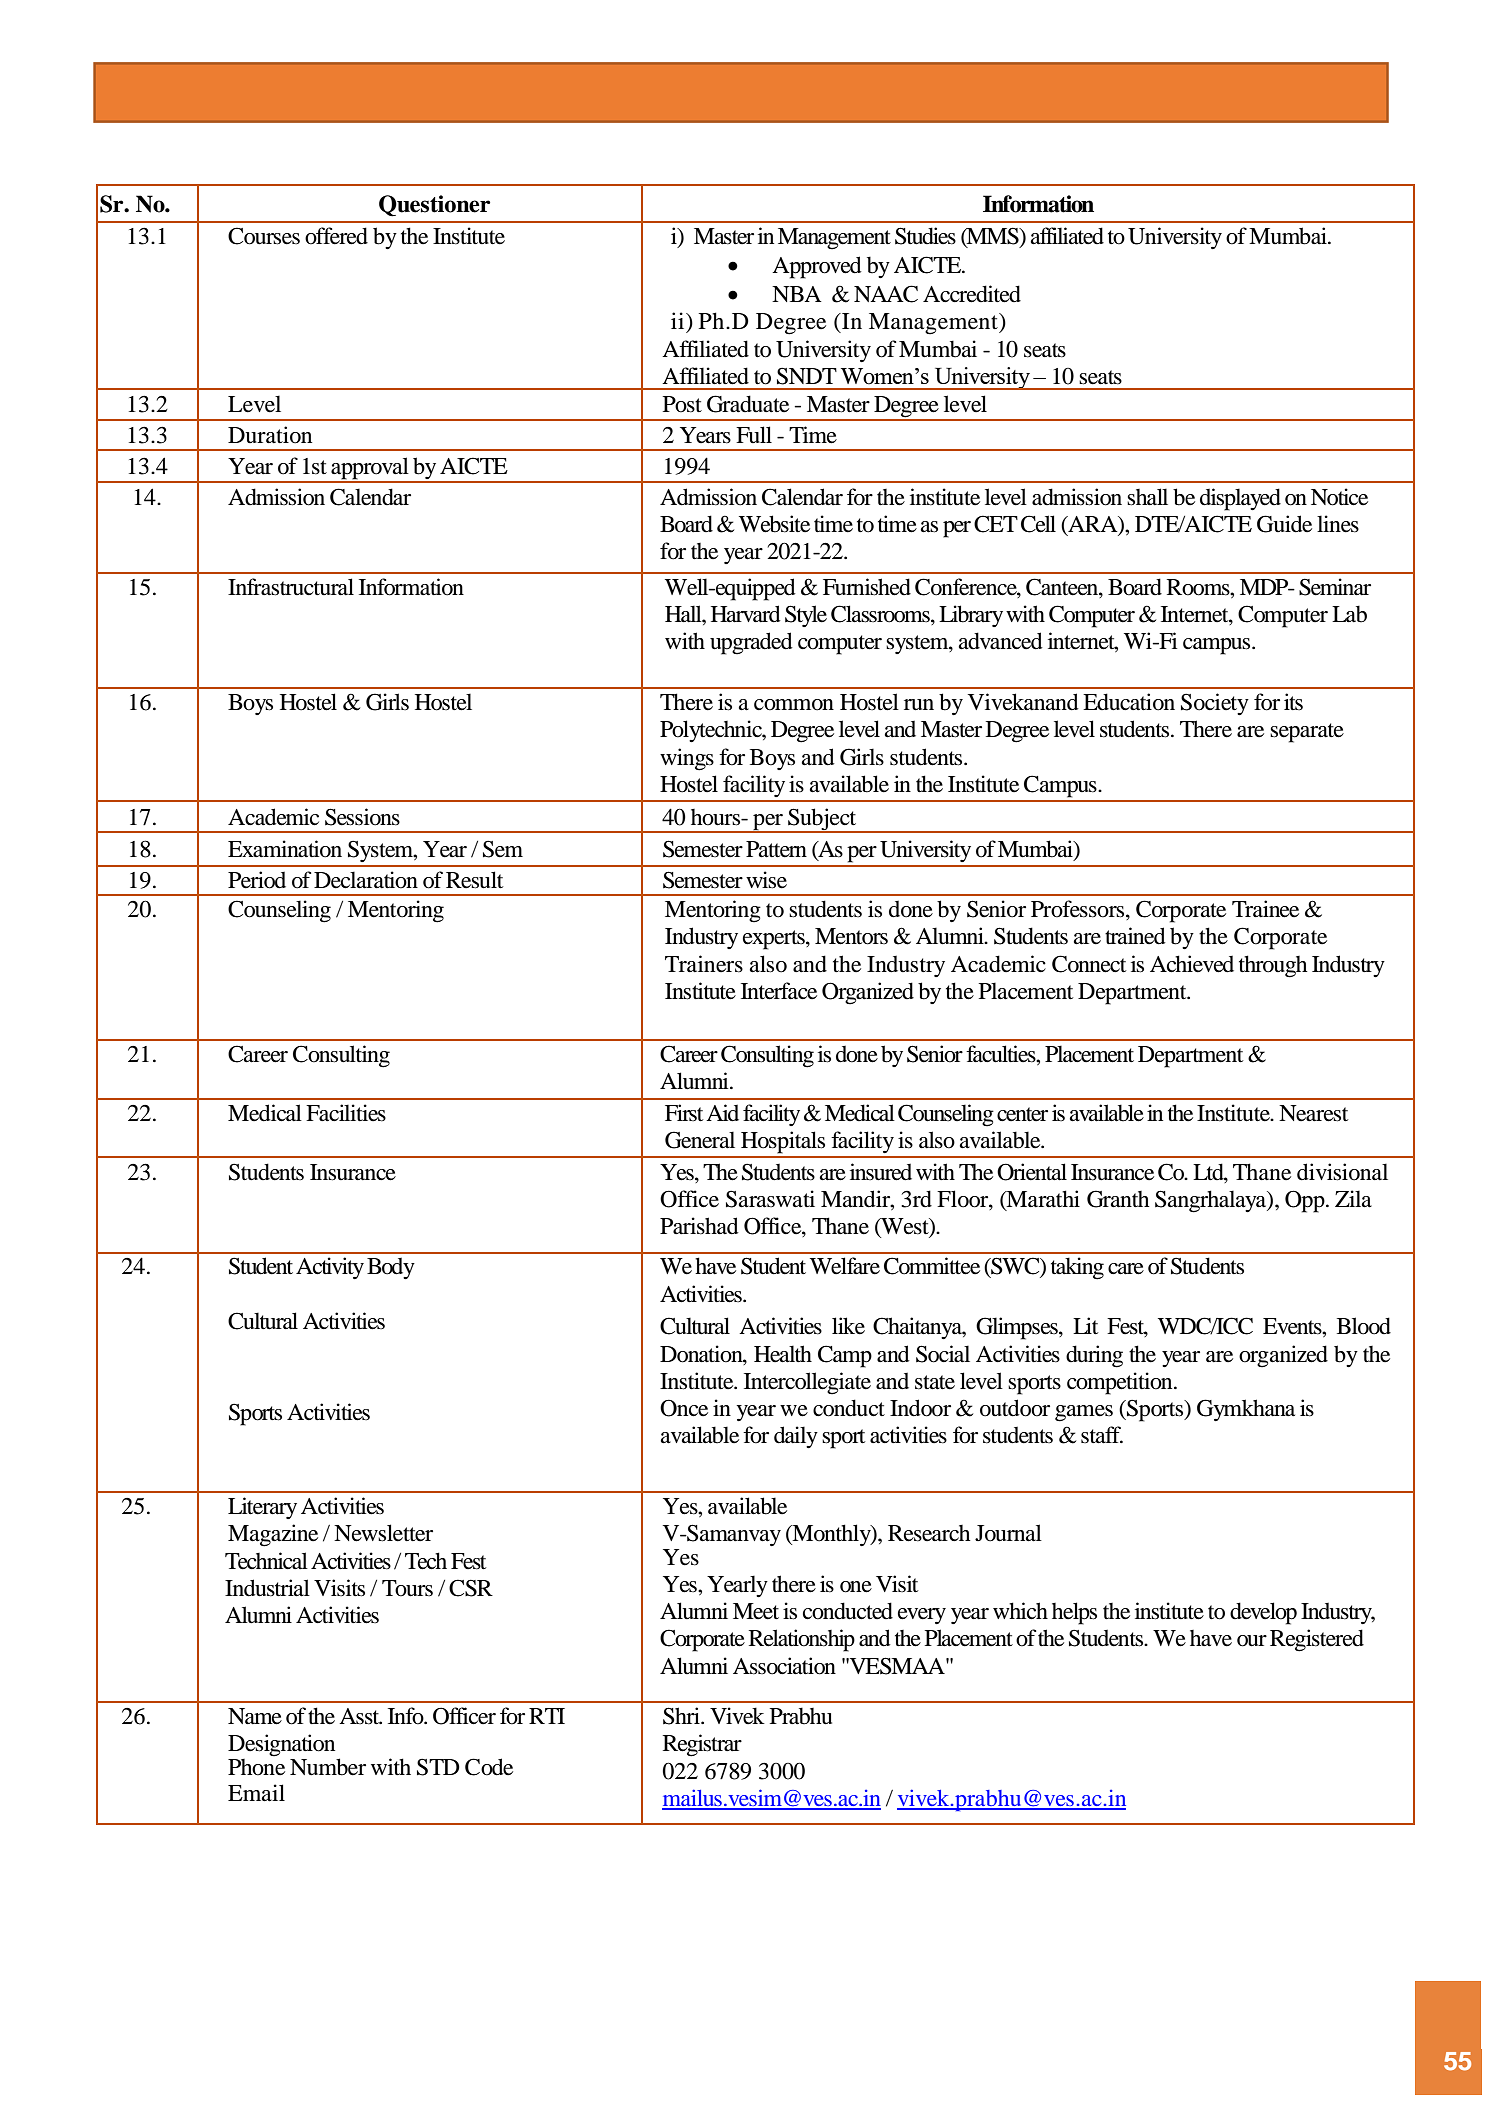 Image resolution: width=1491 pixels, height=2108 pixels. Describe the element at coordinates (702, 1745) in the document. I see `Registrar` at that location.
